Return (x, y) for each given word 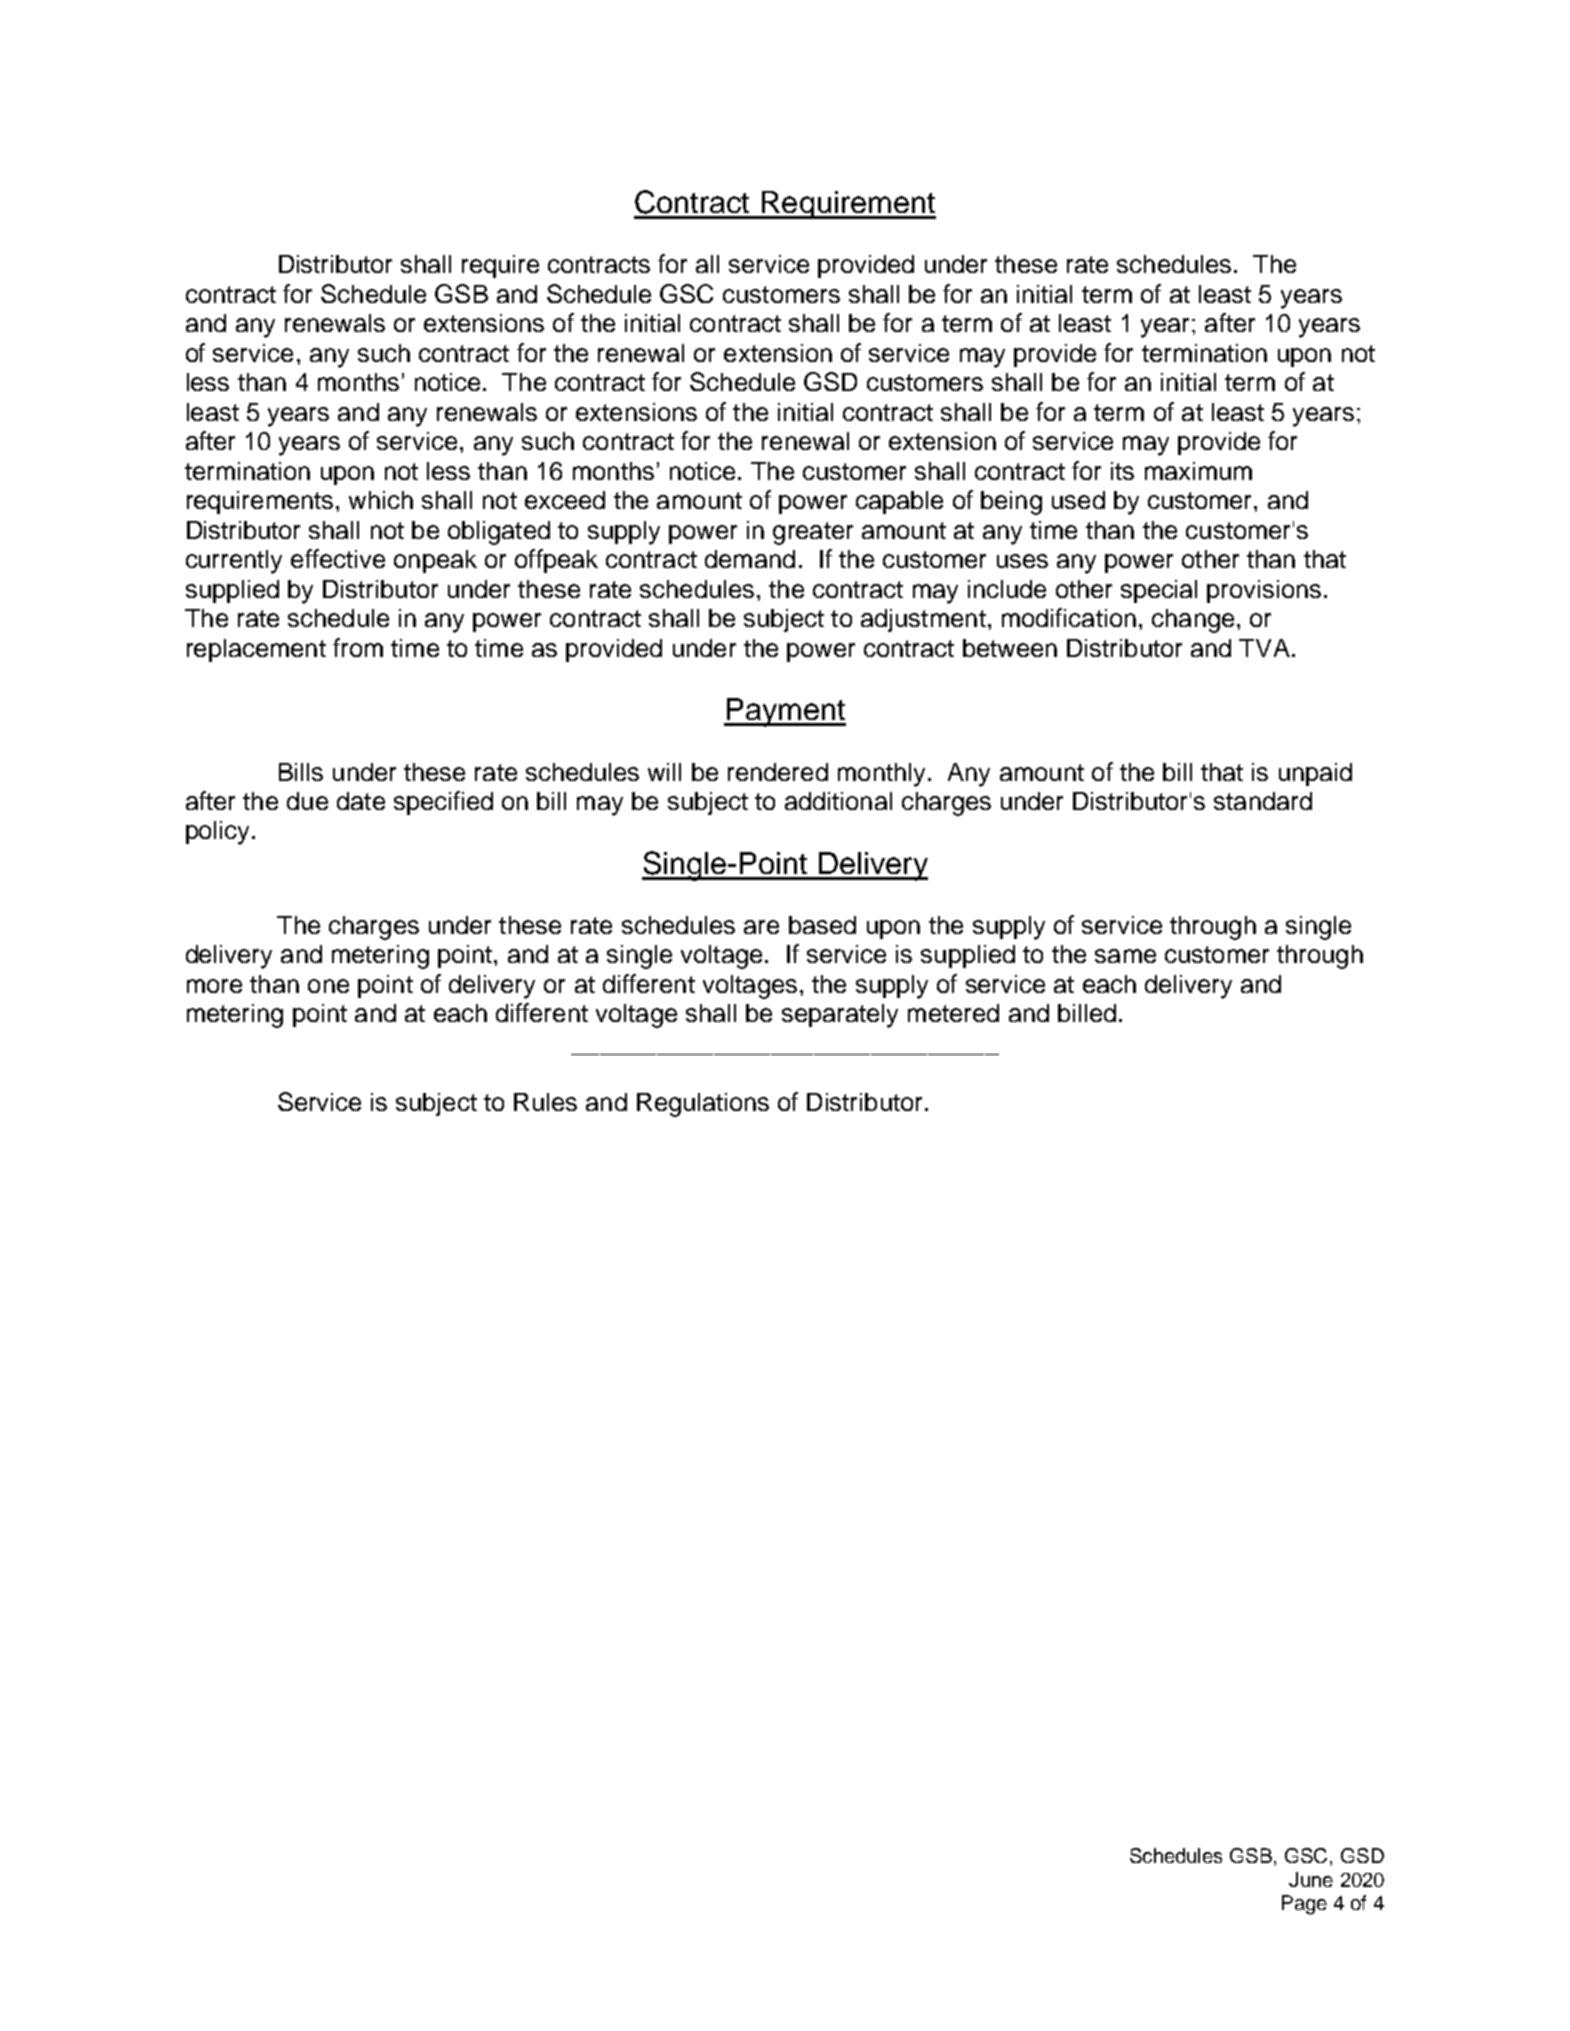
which (381, 500)
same (1125, 956)
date (361, 801)
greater (813, 533)
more (214, 986)
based (822, 925)
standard (1263, 801)
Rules (545, 1102)
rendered (778, 772)
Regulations (703, 1105)
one (328, 986)
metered (953, 1013)
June (1311, 1879)
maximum (1198, 471)
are (761, 927)
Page (1304, 1905)
